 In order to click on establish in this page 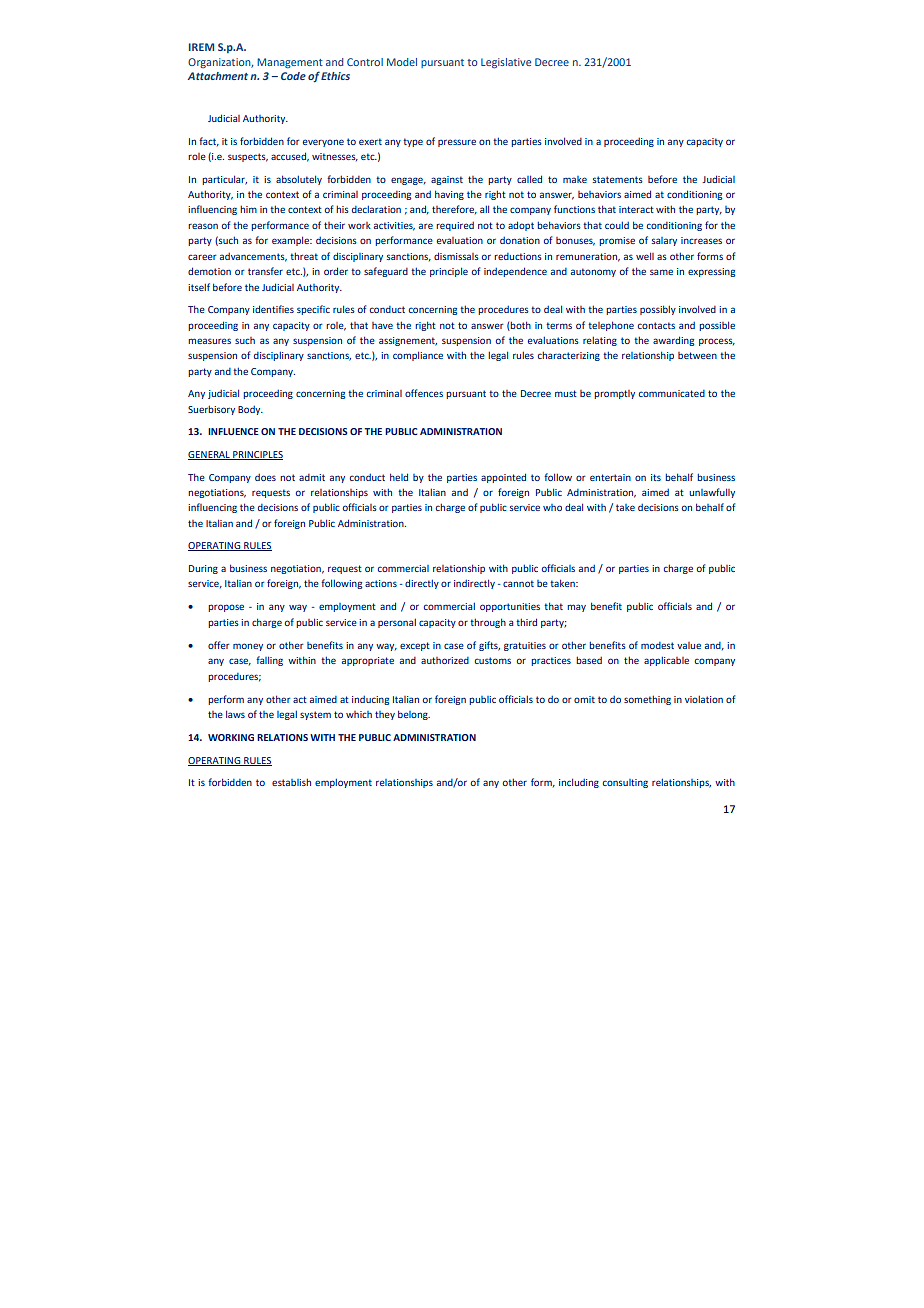, I will do `click(291, 782)`.
